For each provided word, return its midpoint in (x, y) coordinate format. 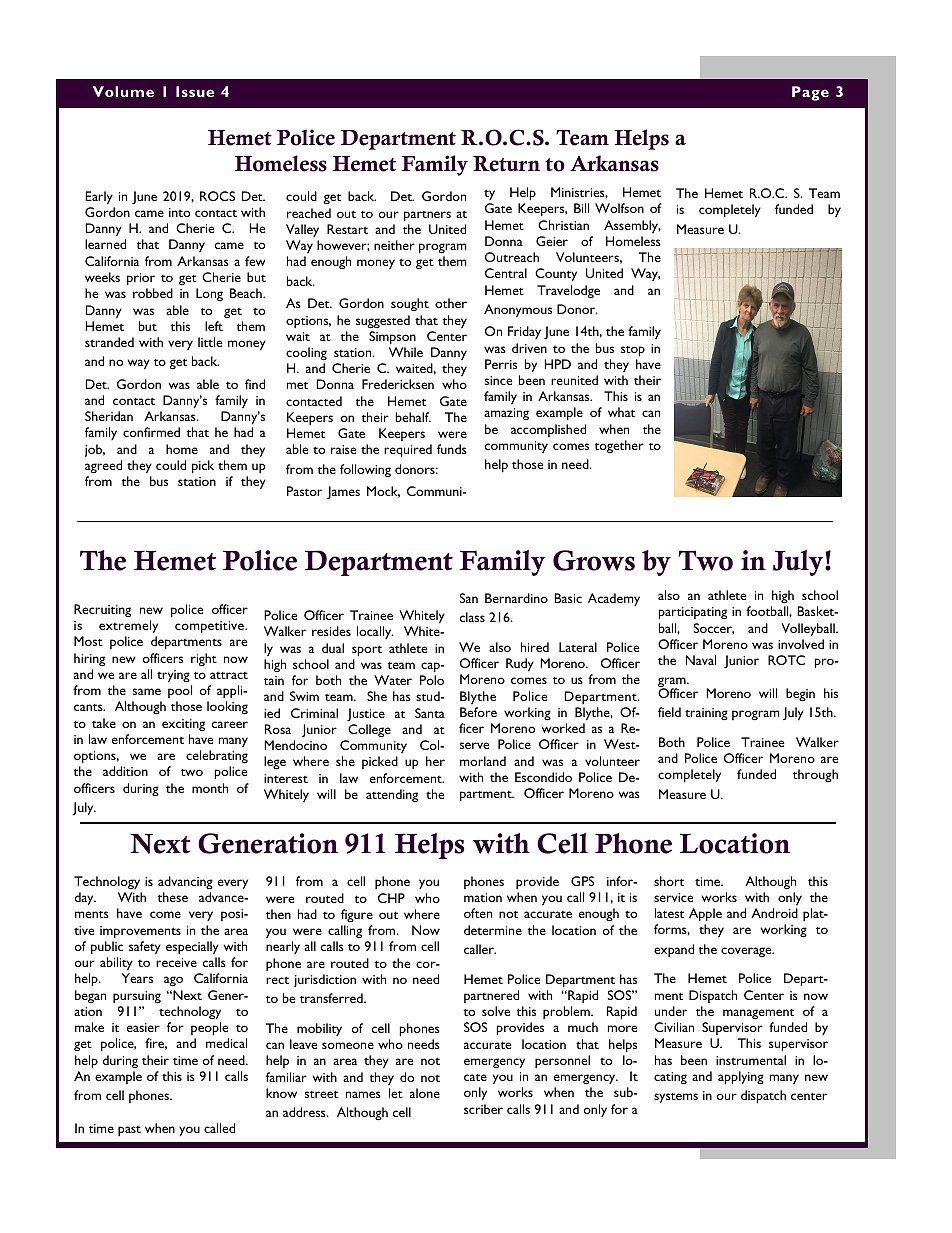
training (706, 714)
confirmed (151, 432)
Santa (430, 713)
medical (226, 1043)
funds (452, 449)
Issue (195, 91)
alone (425, 1093)
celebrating (217, 756)
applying (741, 1078)
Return (506, 164)
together (619, 446)
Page (810, 93)
